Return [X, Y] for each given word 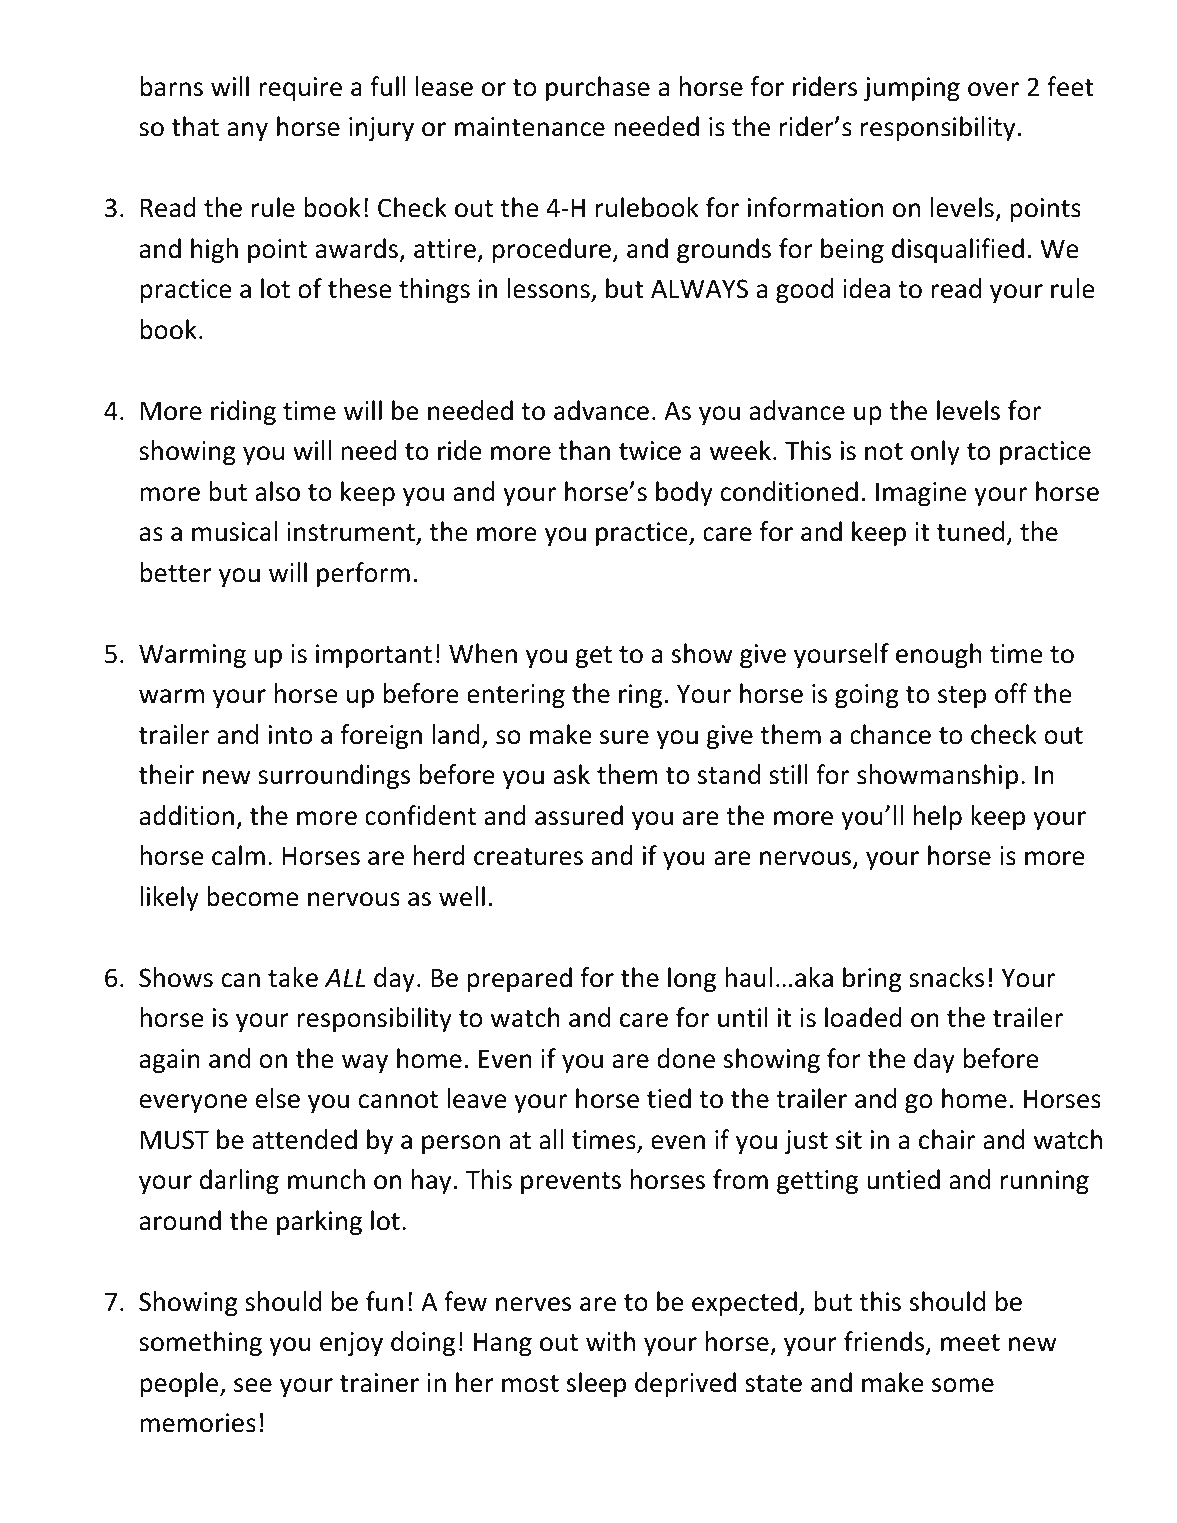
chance [890, 734]
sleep [596, 1384]
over [993, 89]
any [247, 131]
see [253, 1385]
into [290, 735]
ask [571, 774]
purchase [598, 88]
